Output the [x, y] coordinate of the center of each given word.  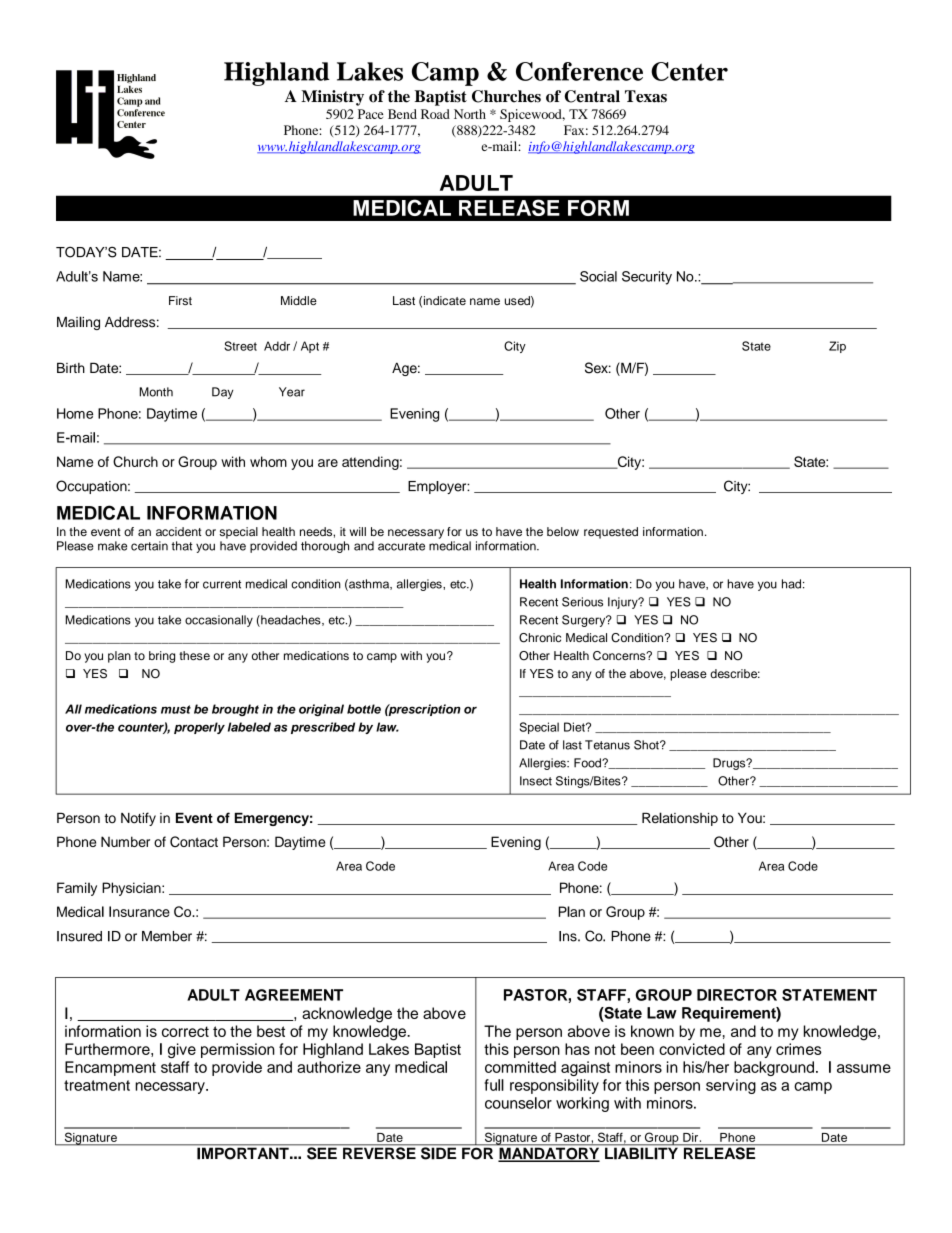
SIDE [438, 1152]
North [470, 114]
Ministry [332, 98]
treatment [97, 1085]
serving [731, 1086]
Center [689, 71]
